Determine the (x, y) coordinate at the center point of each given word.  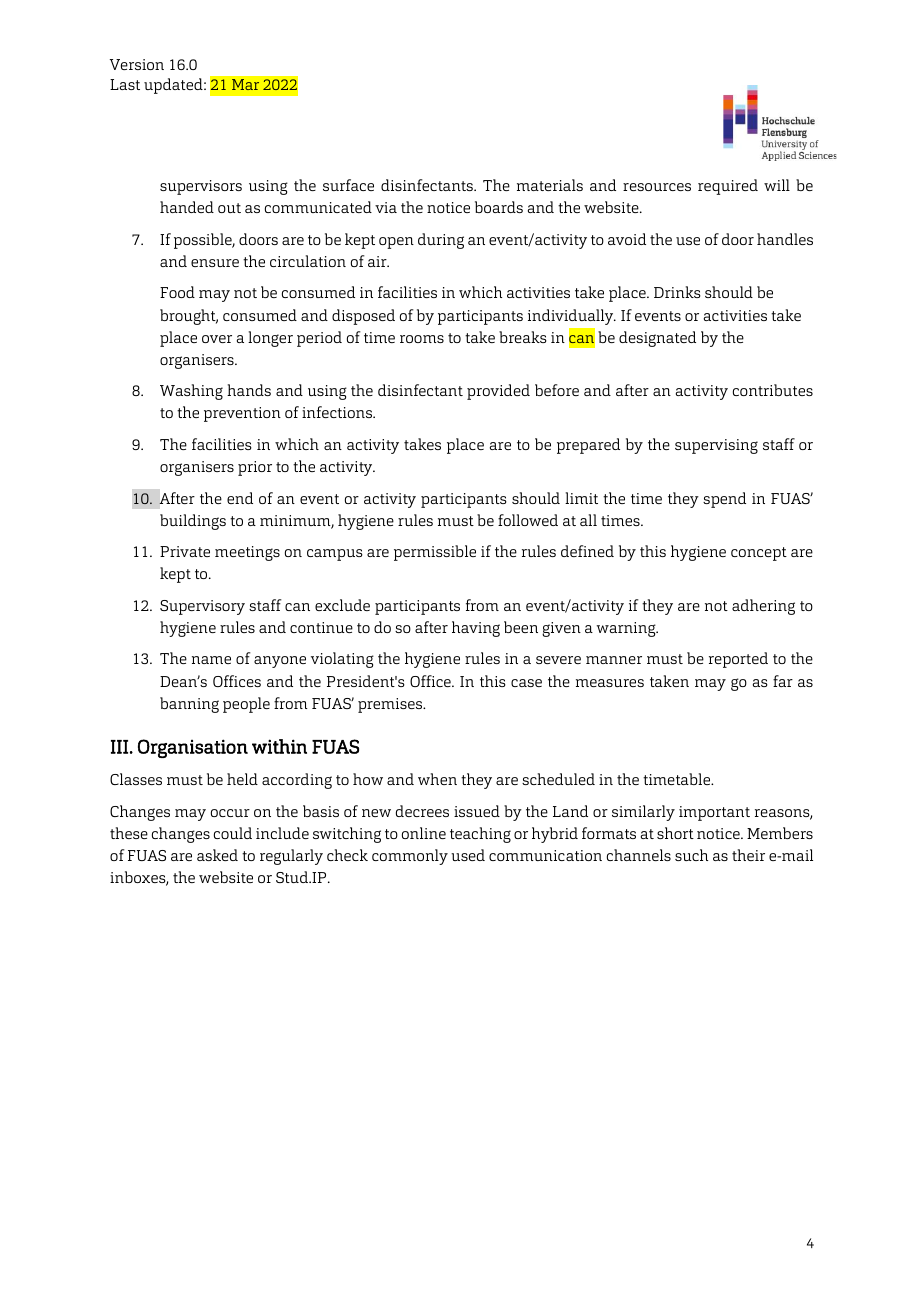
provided (498, 392)
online (424, 833)
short (675, 833)
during (441, 241)
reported (738, 660)
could (233, 833)
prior (255, 468)
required (728, 187)
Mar (245, 84)
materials (550, 185)
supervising (716, 446)
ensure (215, 263)
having (476, 629)
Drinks (677, 292)
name (211, 660)
